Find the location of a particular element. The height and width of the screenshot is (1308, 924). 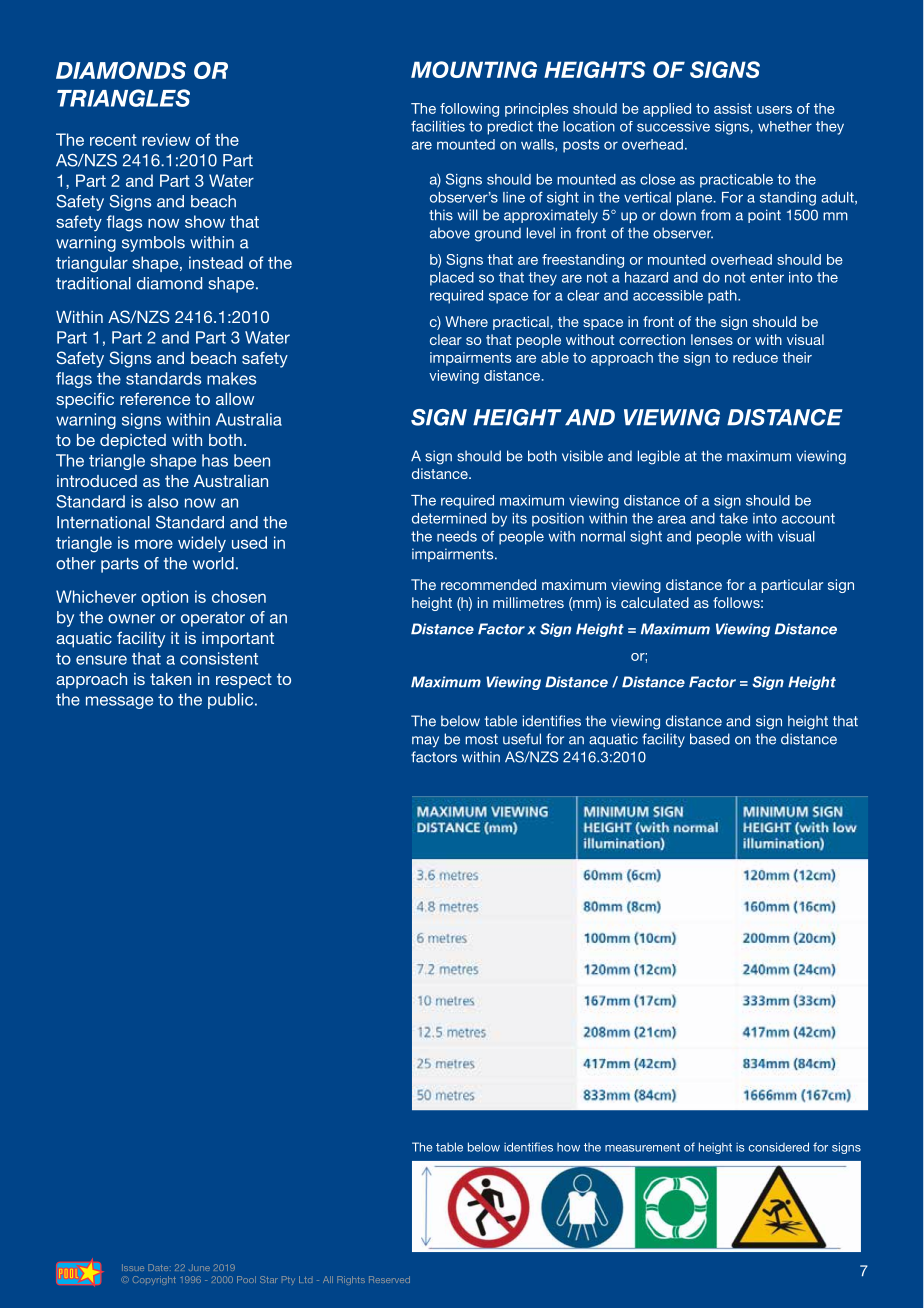

assist is located at coordinates (733, 108).
